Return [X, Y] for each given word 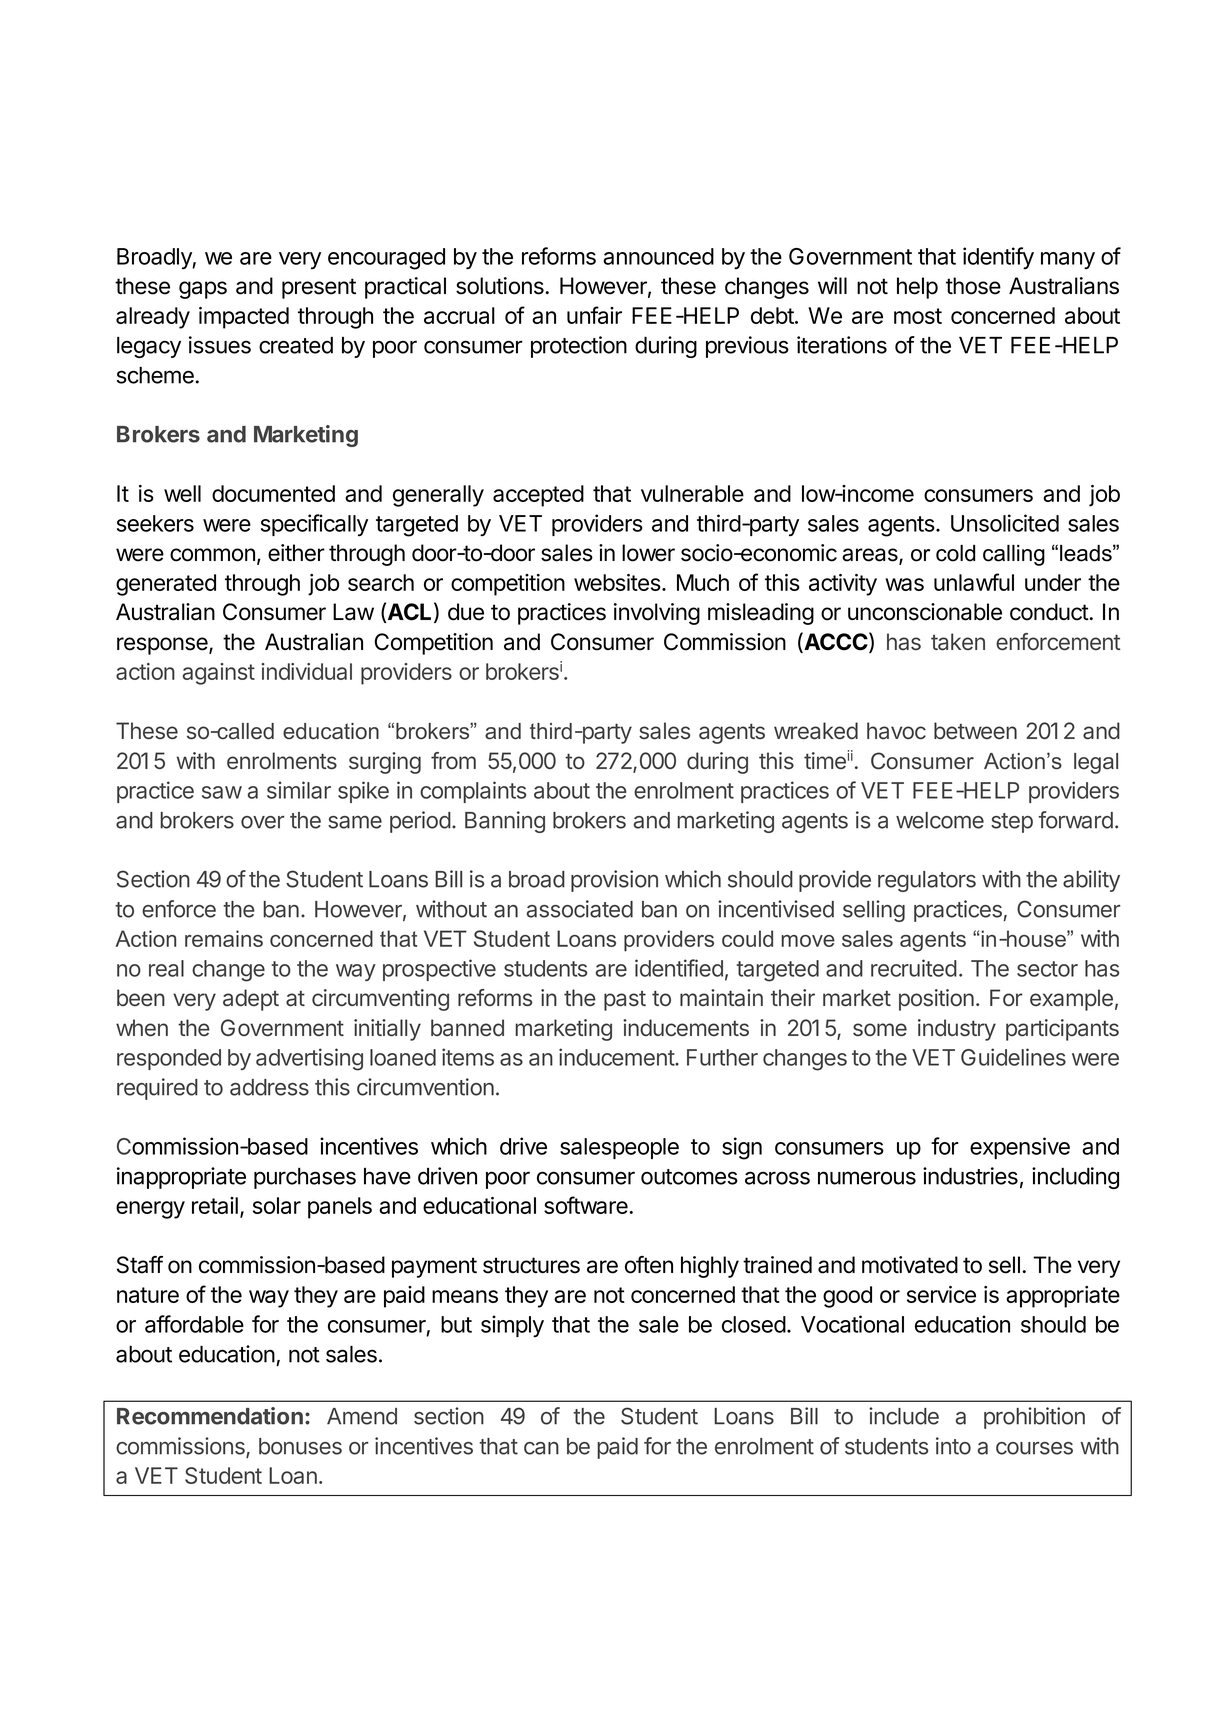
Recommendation [210, 1416]
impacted [244, 318]
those [973, 286]
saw [222, 792]
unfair [594, 315]
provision [614, 881]
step [1012, 823]
